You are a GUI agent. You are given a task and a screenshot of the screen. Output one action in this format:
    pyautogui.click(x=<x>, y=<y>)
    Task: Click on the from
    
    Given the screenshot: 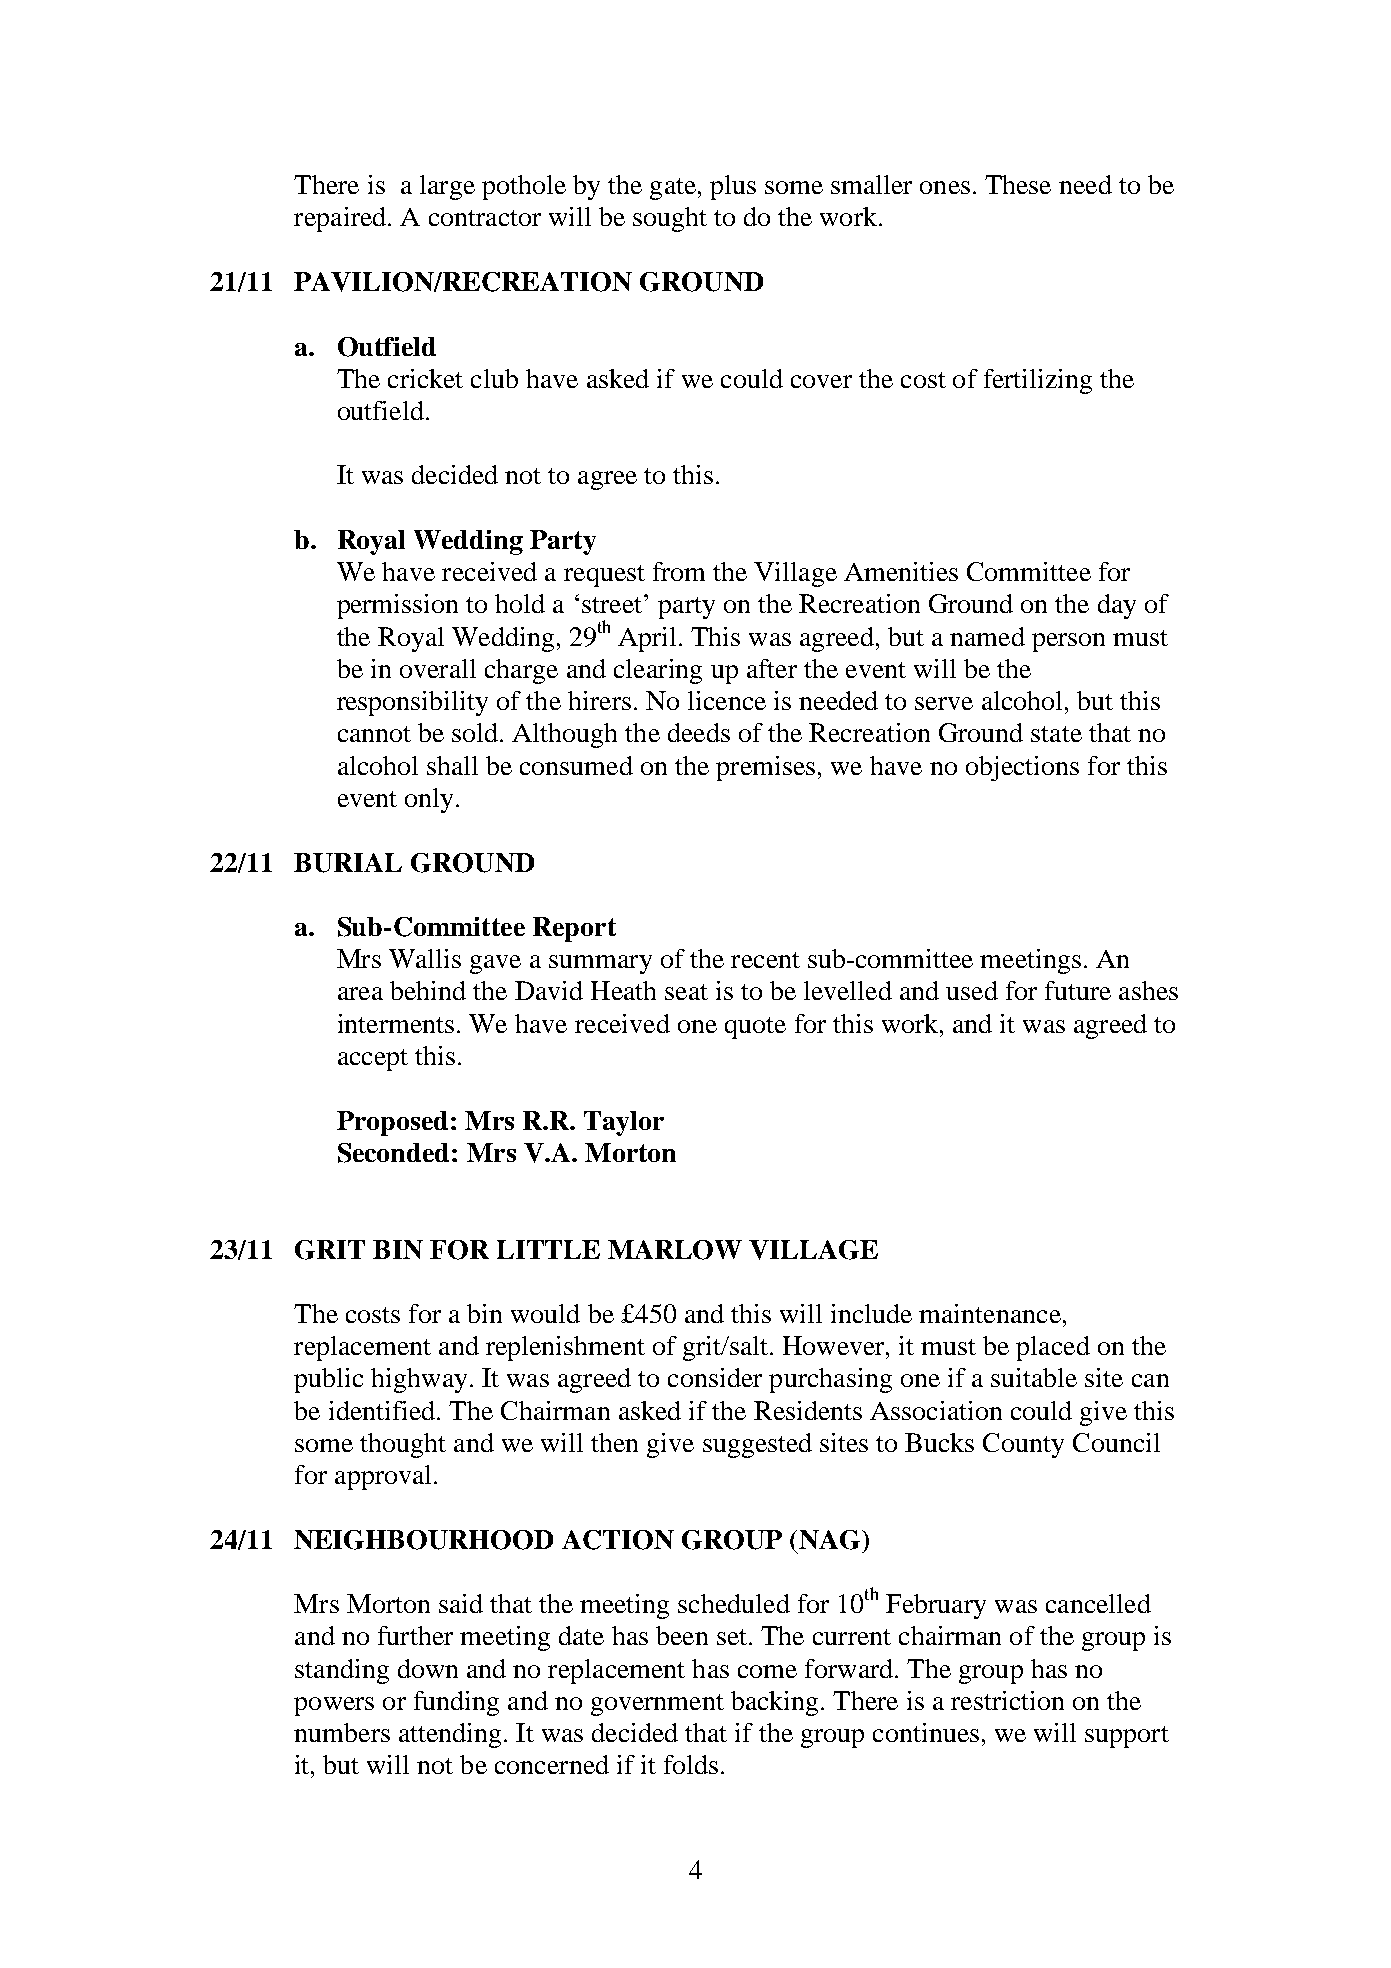 What is the action you would take?
    pyautogui.click(x=679, y=571)
